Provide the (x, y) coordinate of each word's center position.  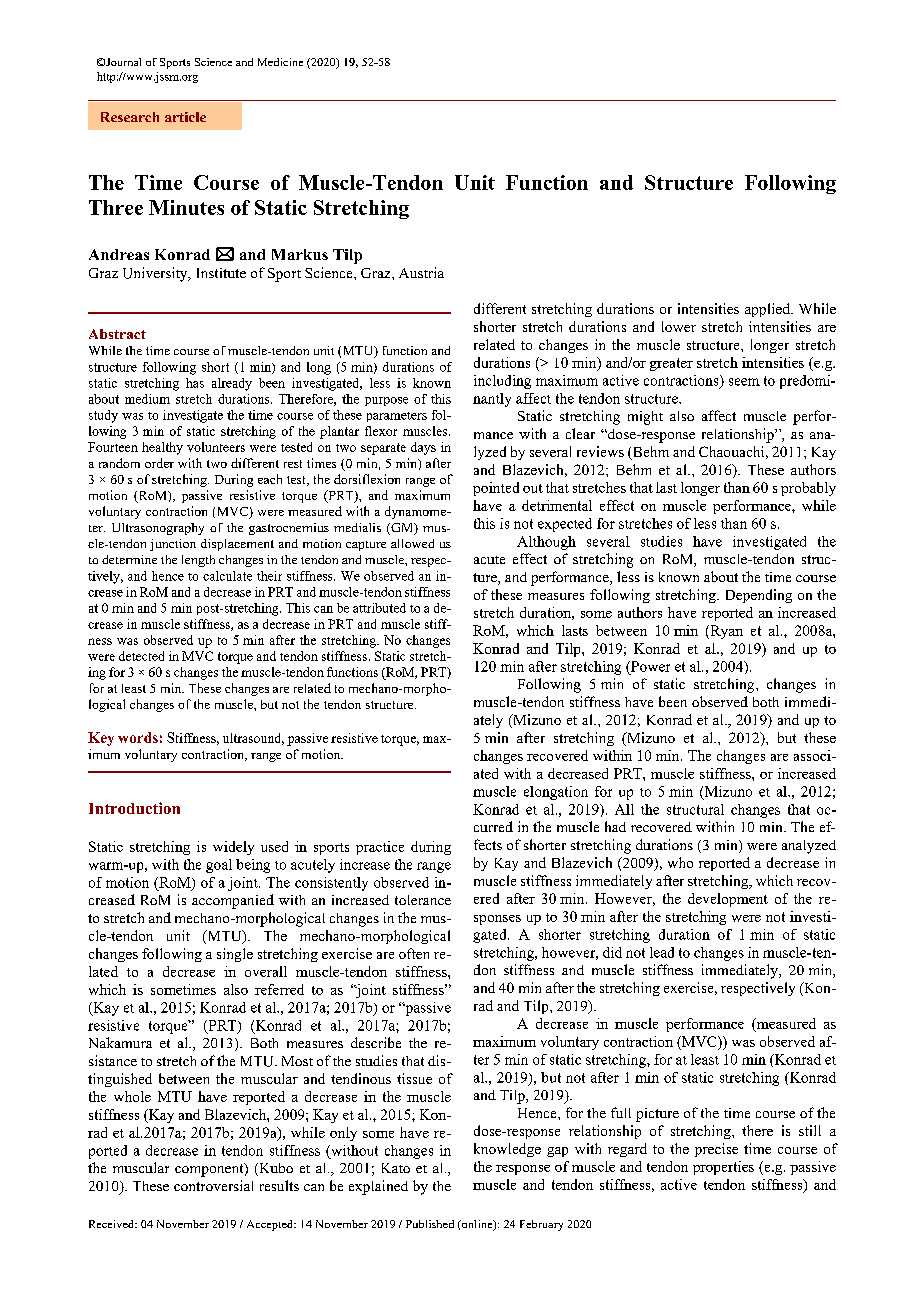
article (185, 117)
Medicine (280, 62)
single (235, 955)
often (414, 953)
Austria (421, 272)
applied (768, 310)
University (156, 274)
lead (662, 952)
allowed (412, 543)
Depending (759, 596)
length (198, 561)
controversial (213, 1185)
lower (679, 326)
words (138, 737)
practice (380, 848)
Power (649, 666)
